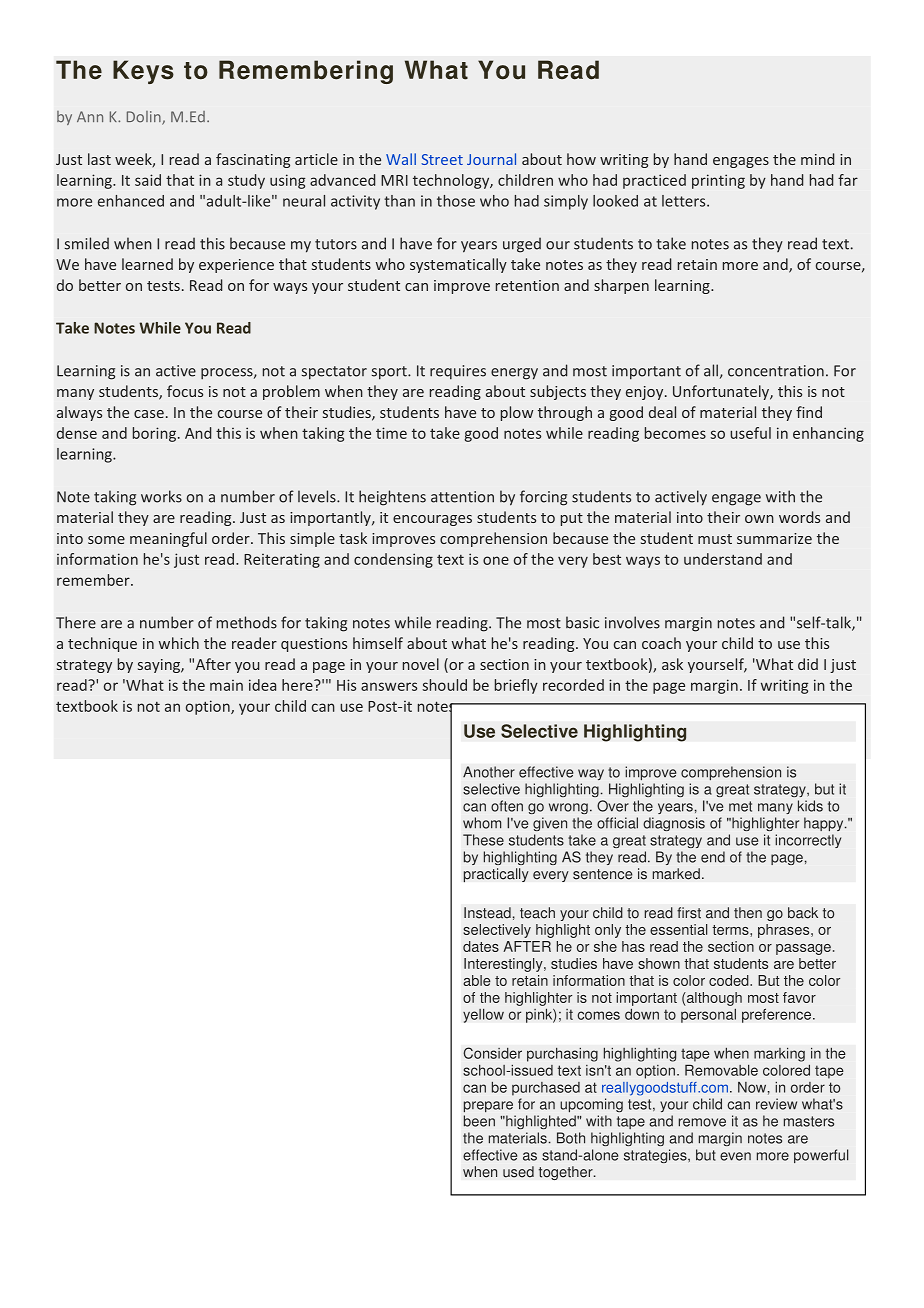  I want to click on meaningful, so click(168, 539).
